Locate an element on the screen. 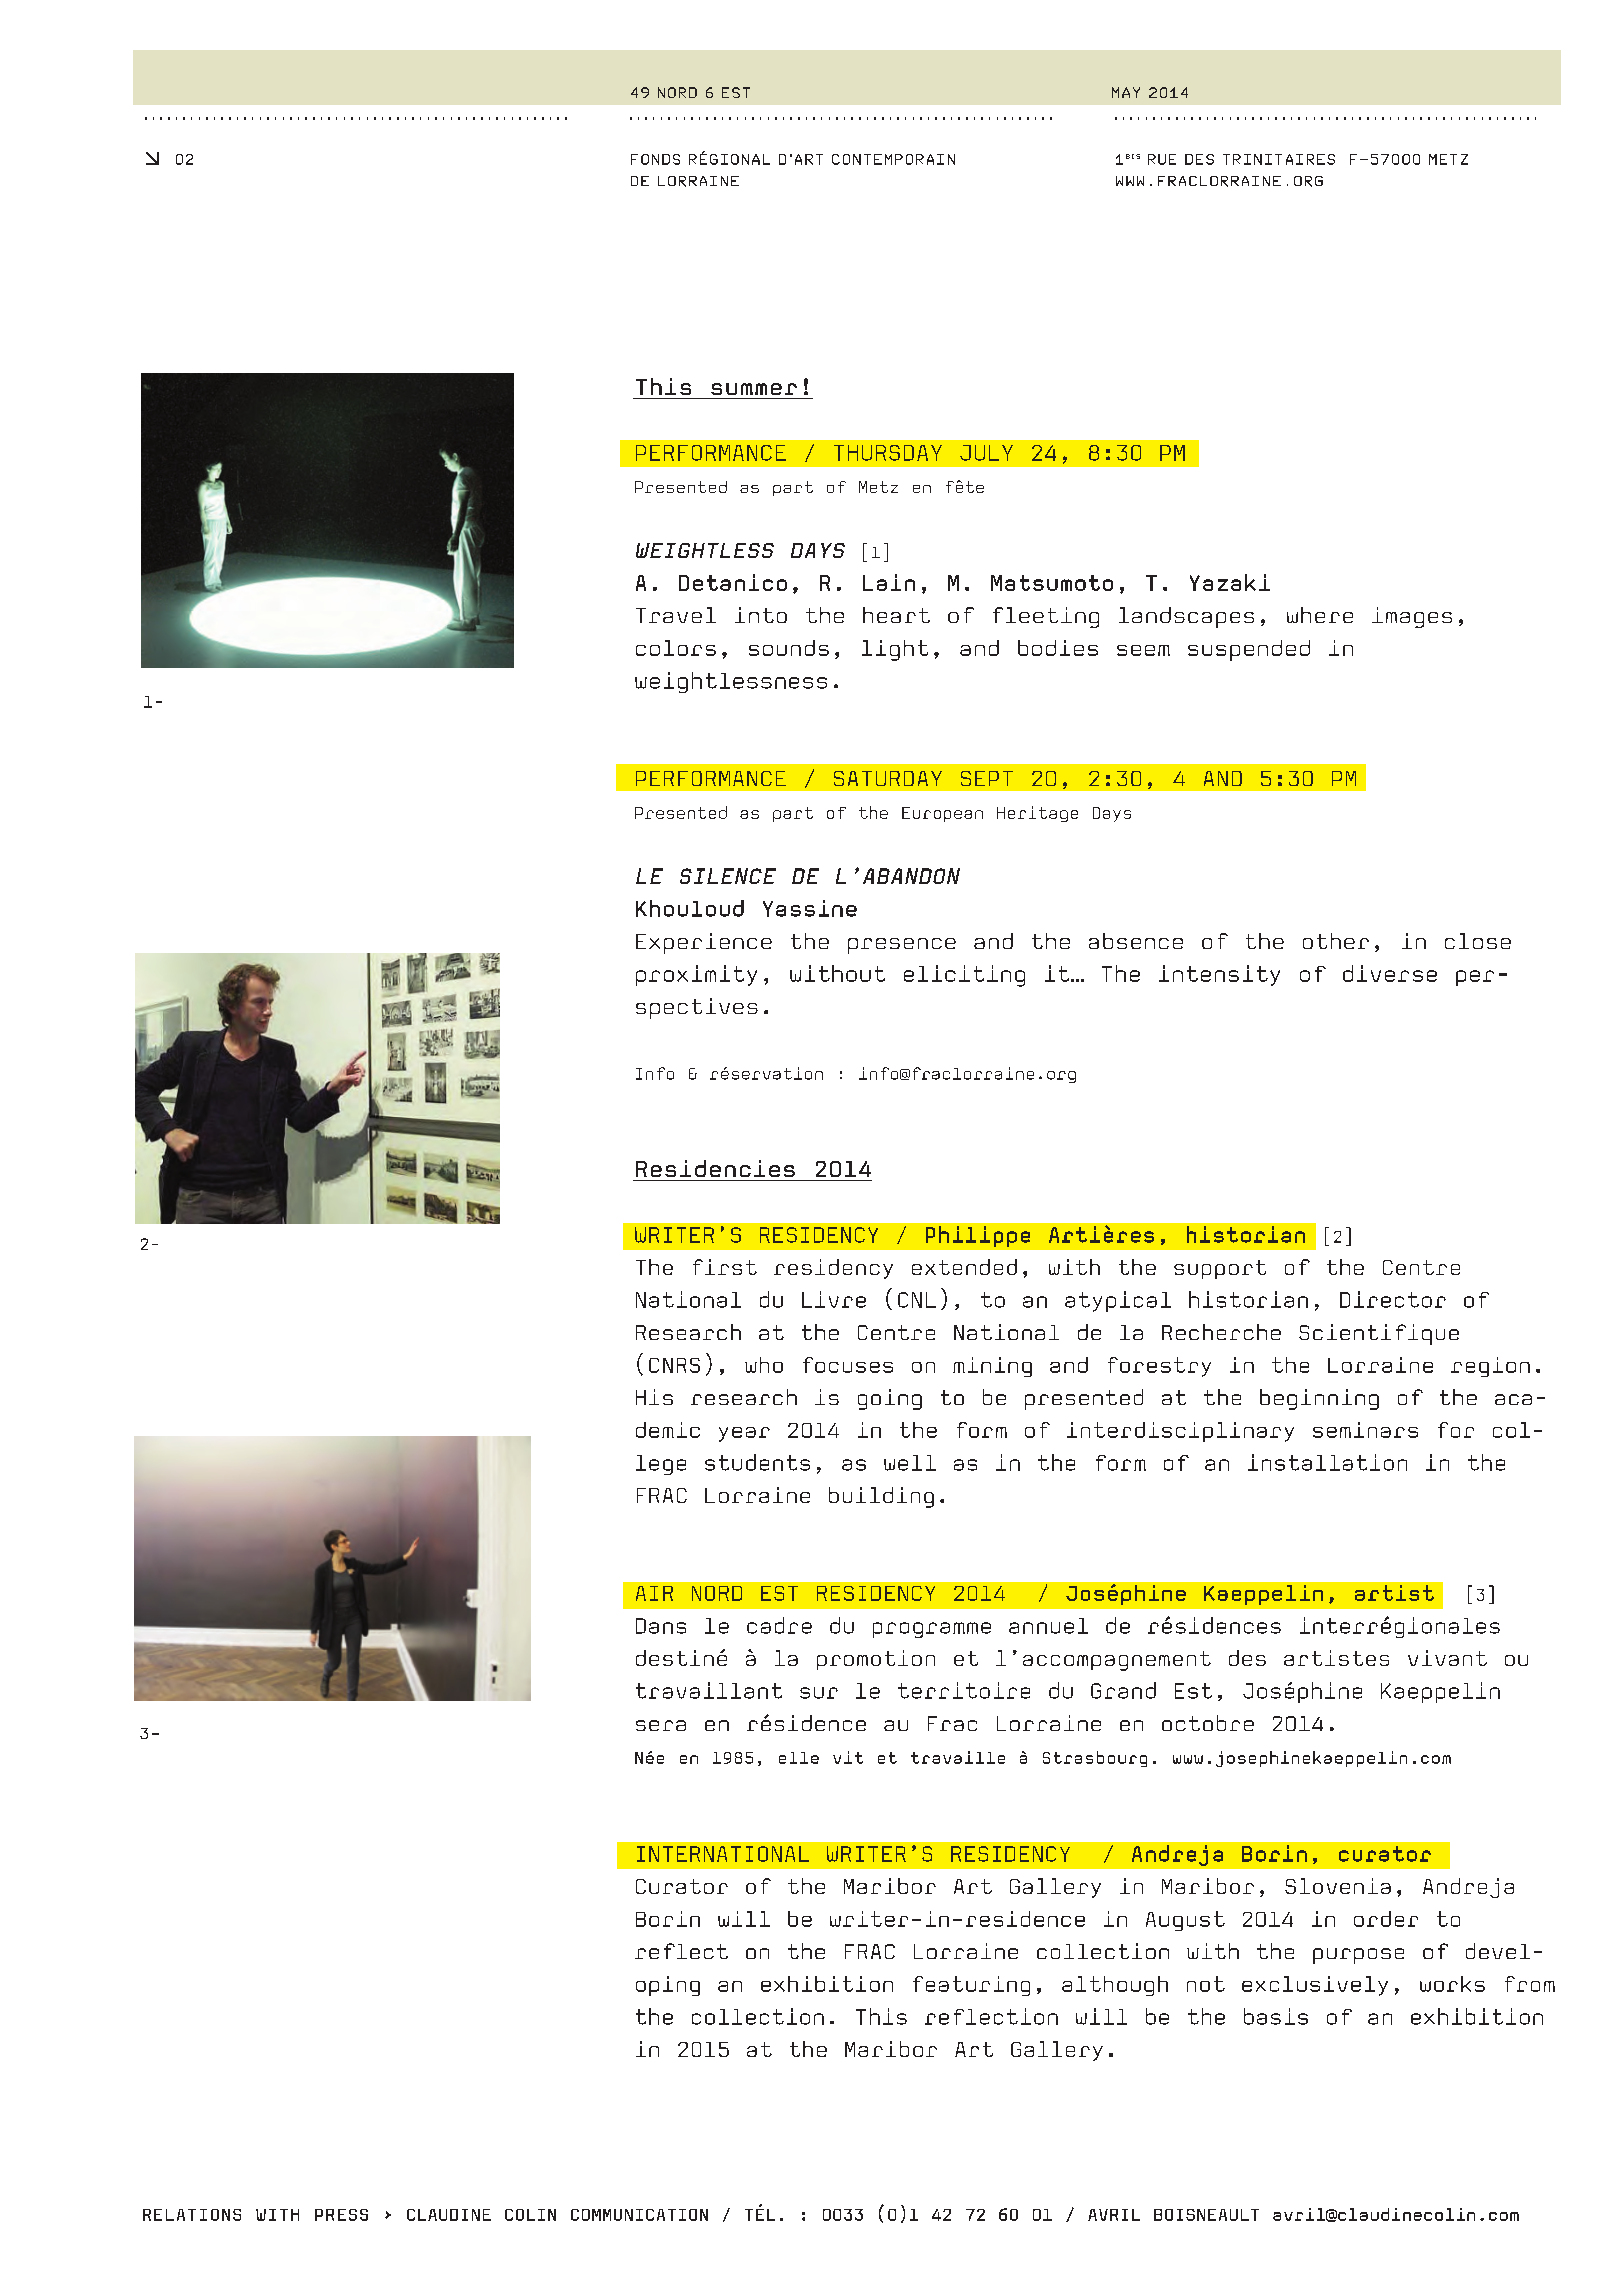 The image size is (1616, 2286). summer is located at coordinates (754, 389).
